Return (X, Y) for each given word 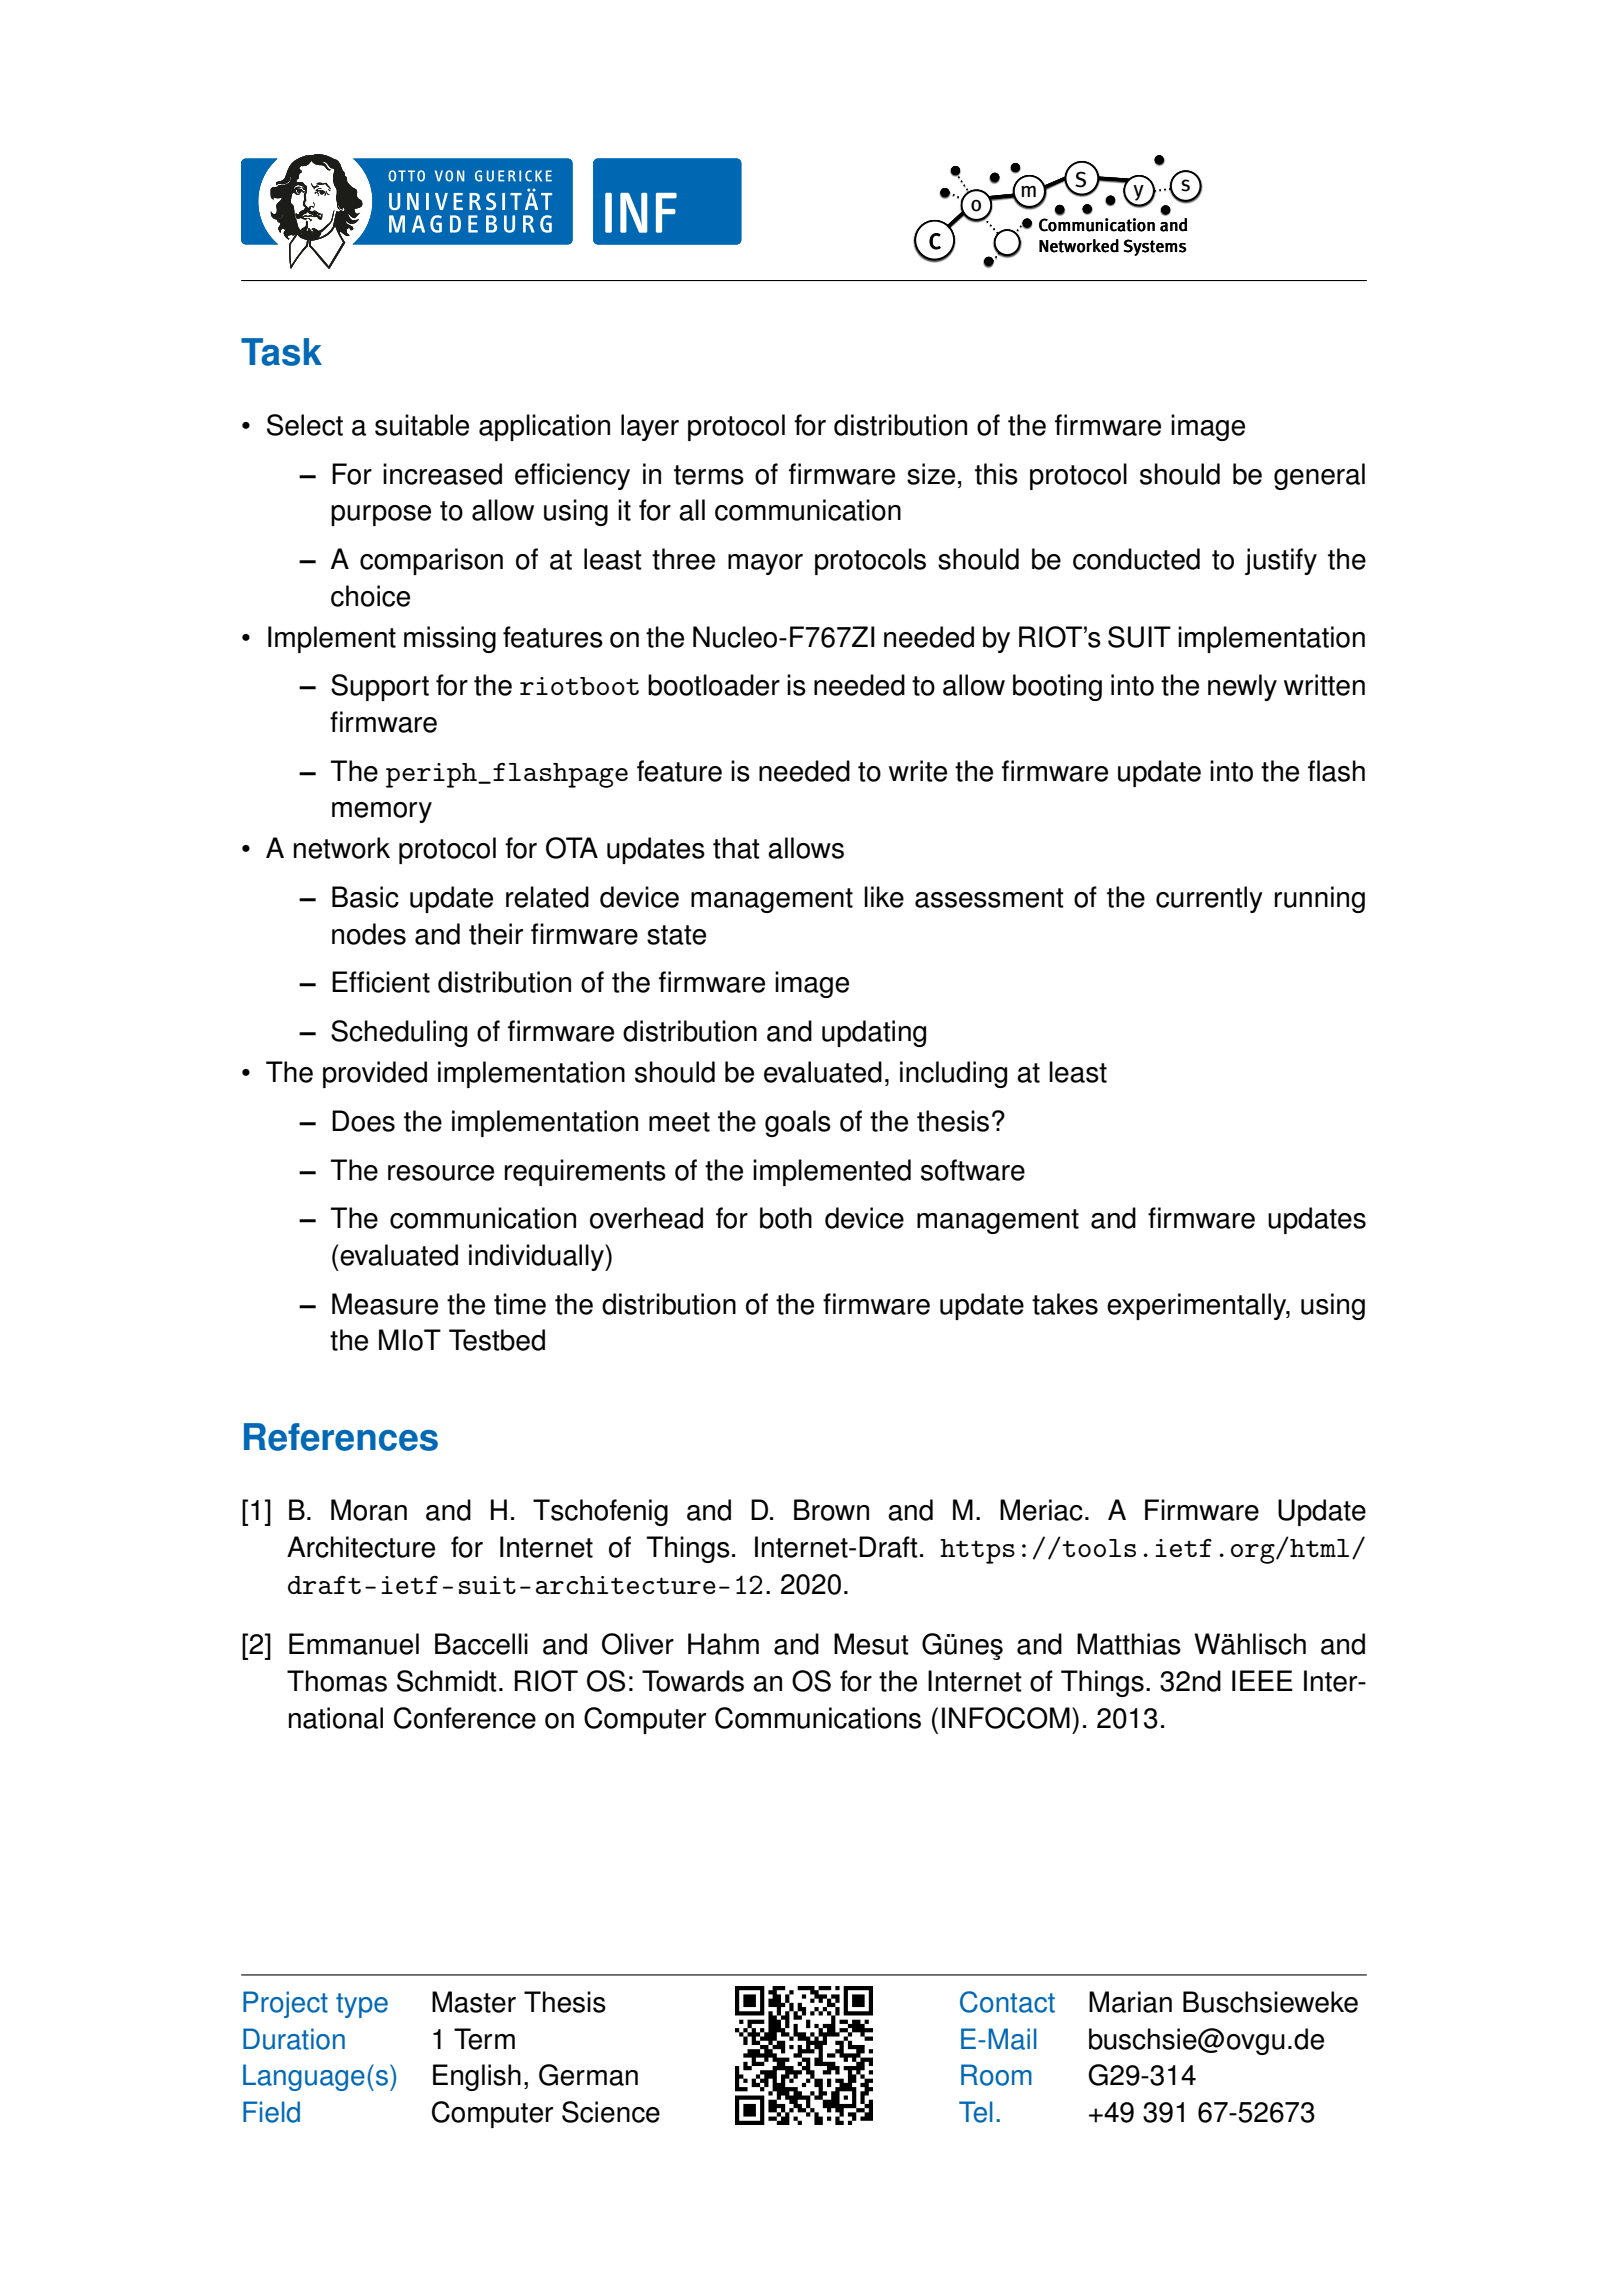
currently (1209, 899)
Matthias (1129, 1644)
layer (650, 427)
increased (442, 474)
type (362, 2005)
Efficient (381, 982)
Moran (369, 1510)
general (1319, 476)
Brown (831, 1510)
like (884, 897)
